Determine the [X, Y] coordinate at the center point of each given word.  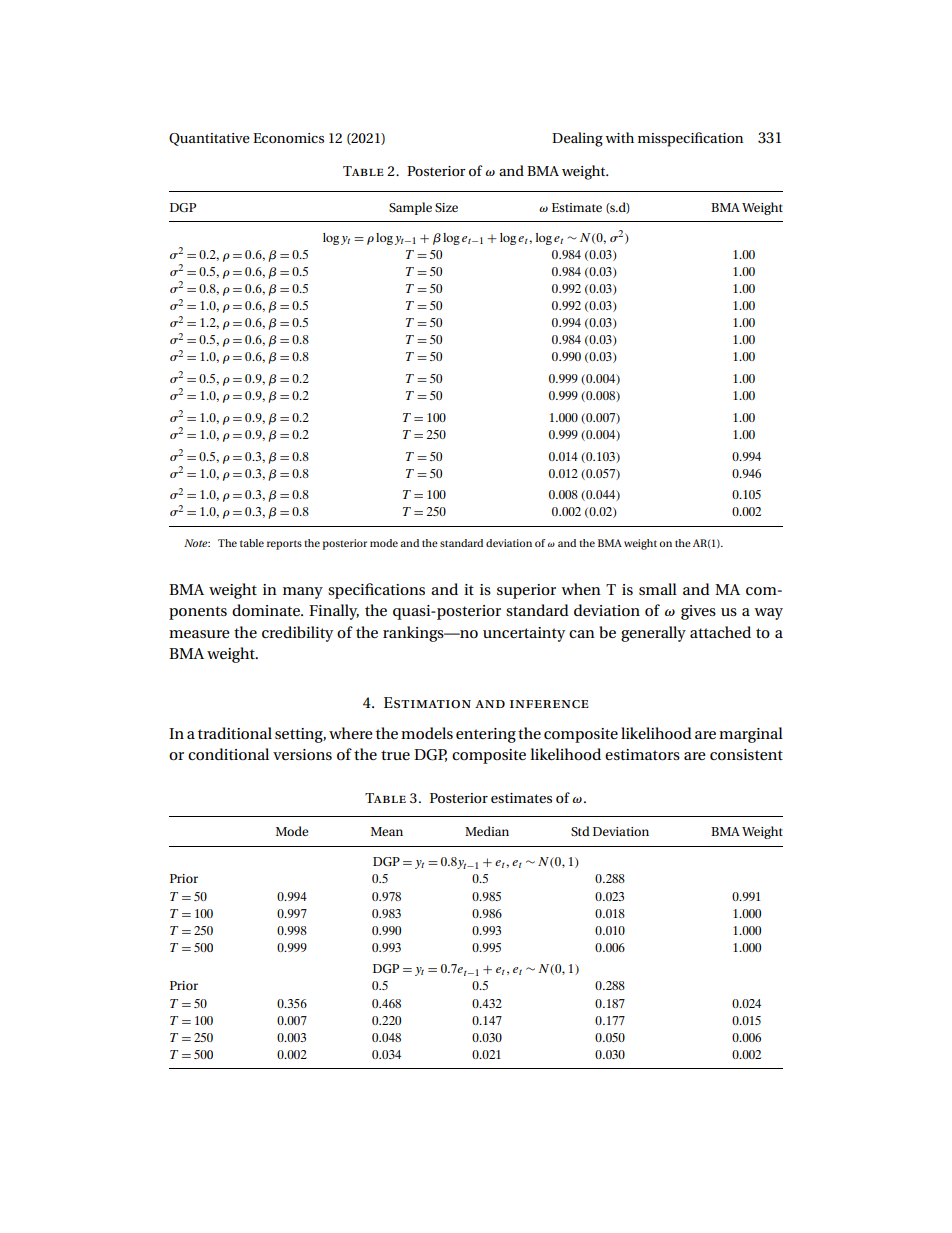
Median [487, 831]
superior [526, 591]
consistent [746, 754]
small [658, 589]
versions [302, 754]
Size [446, 207]
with [619, 137]
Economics [288, 138]
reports [284, 545]
